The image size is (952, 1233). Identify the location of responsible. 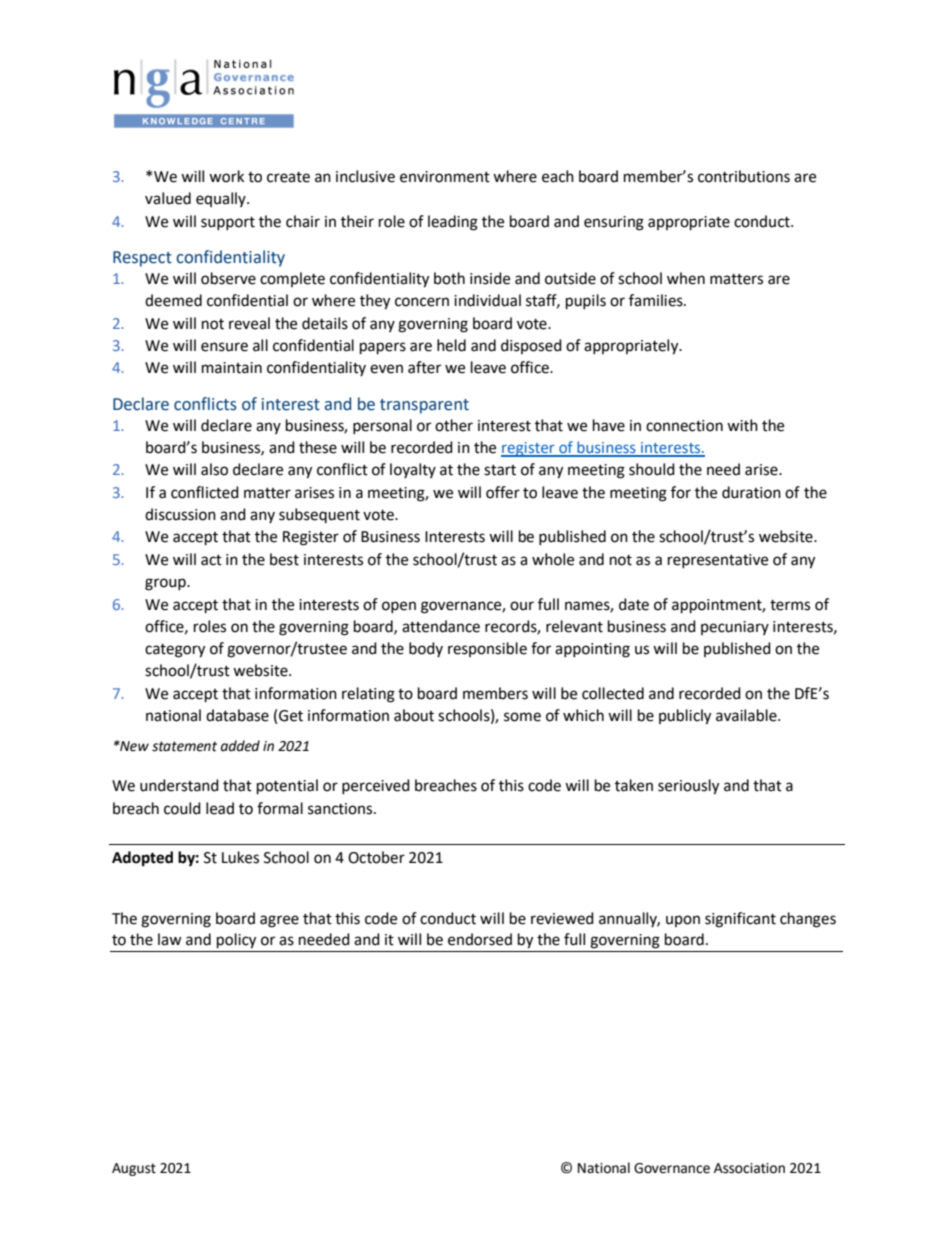
(487, 649).
